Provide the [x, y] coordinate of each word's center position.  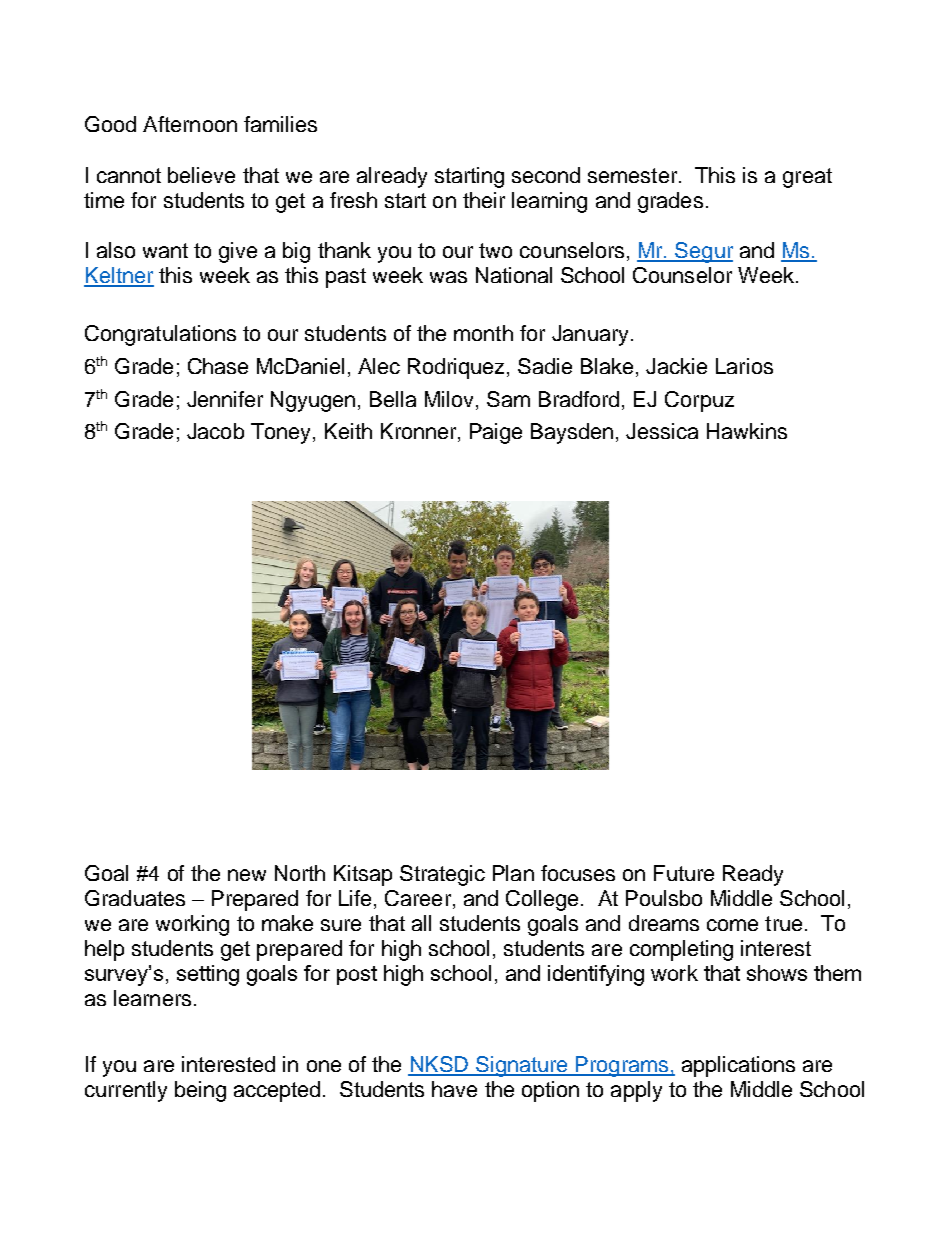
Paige [496, 433]
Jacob [215, 431]
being [200, 1091]
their [484, 200]
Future [684, 873]
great [807, 178]
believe [201, 175]
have [454, 1089]
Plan [513, 873]
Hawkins [747, 431]
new [247, 875]
